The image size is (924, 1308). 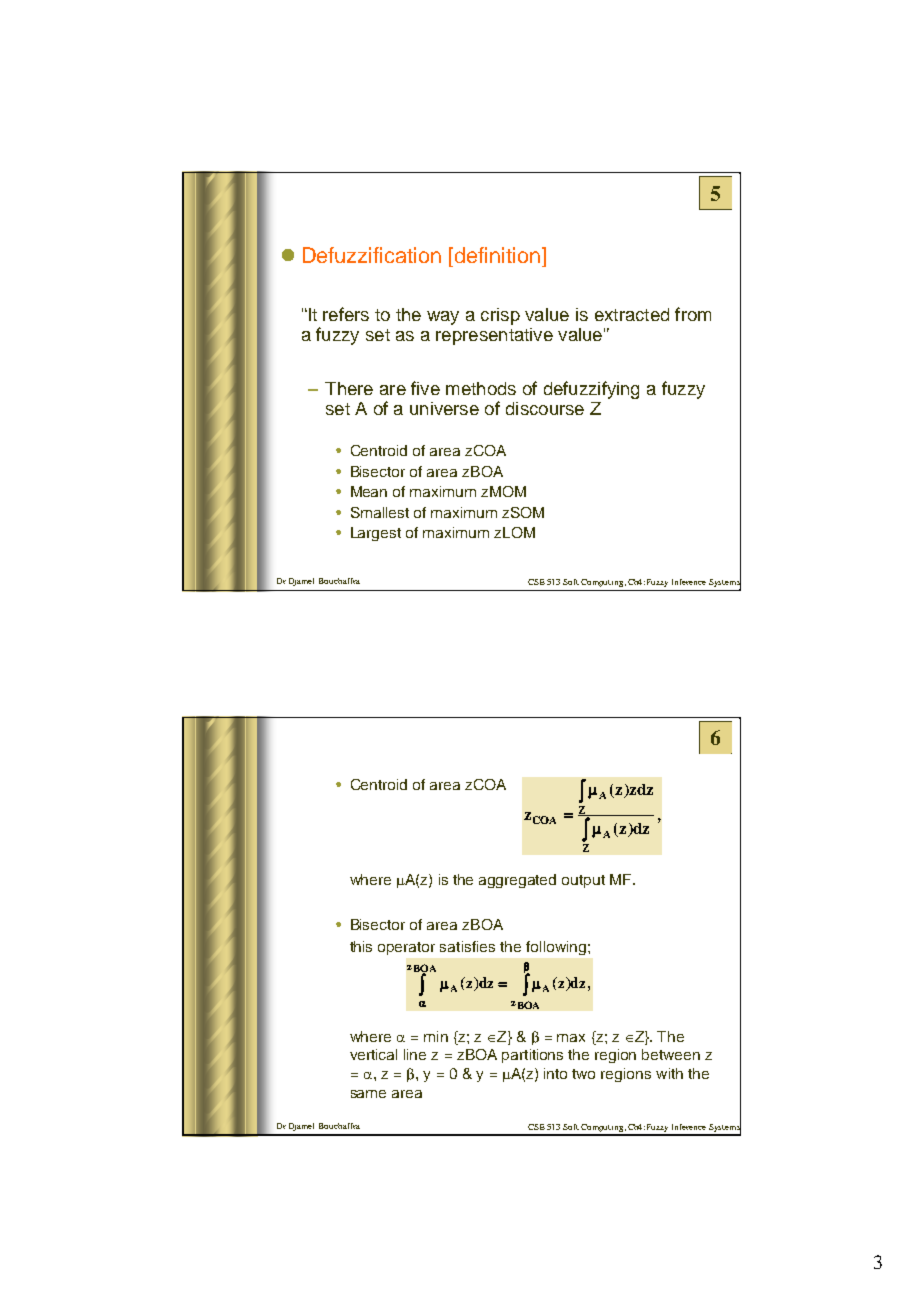 I want to click on output, so click(x=583, y=881).
